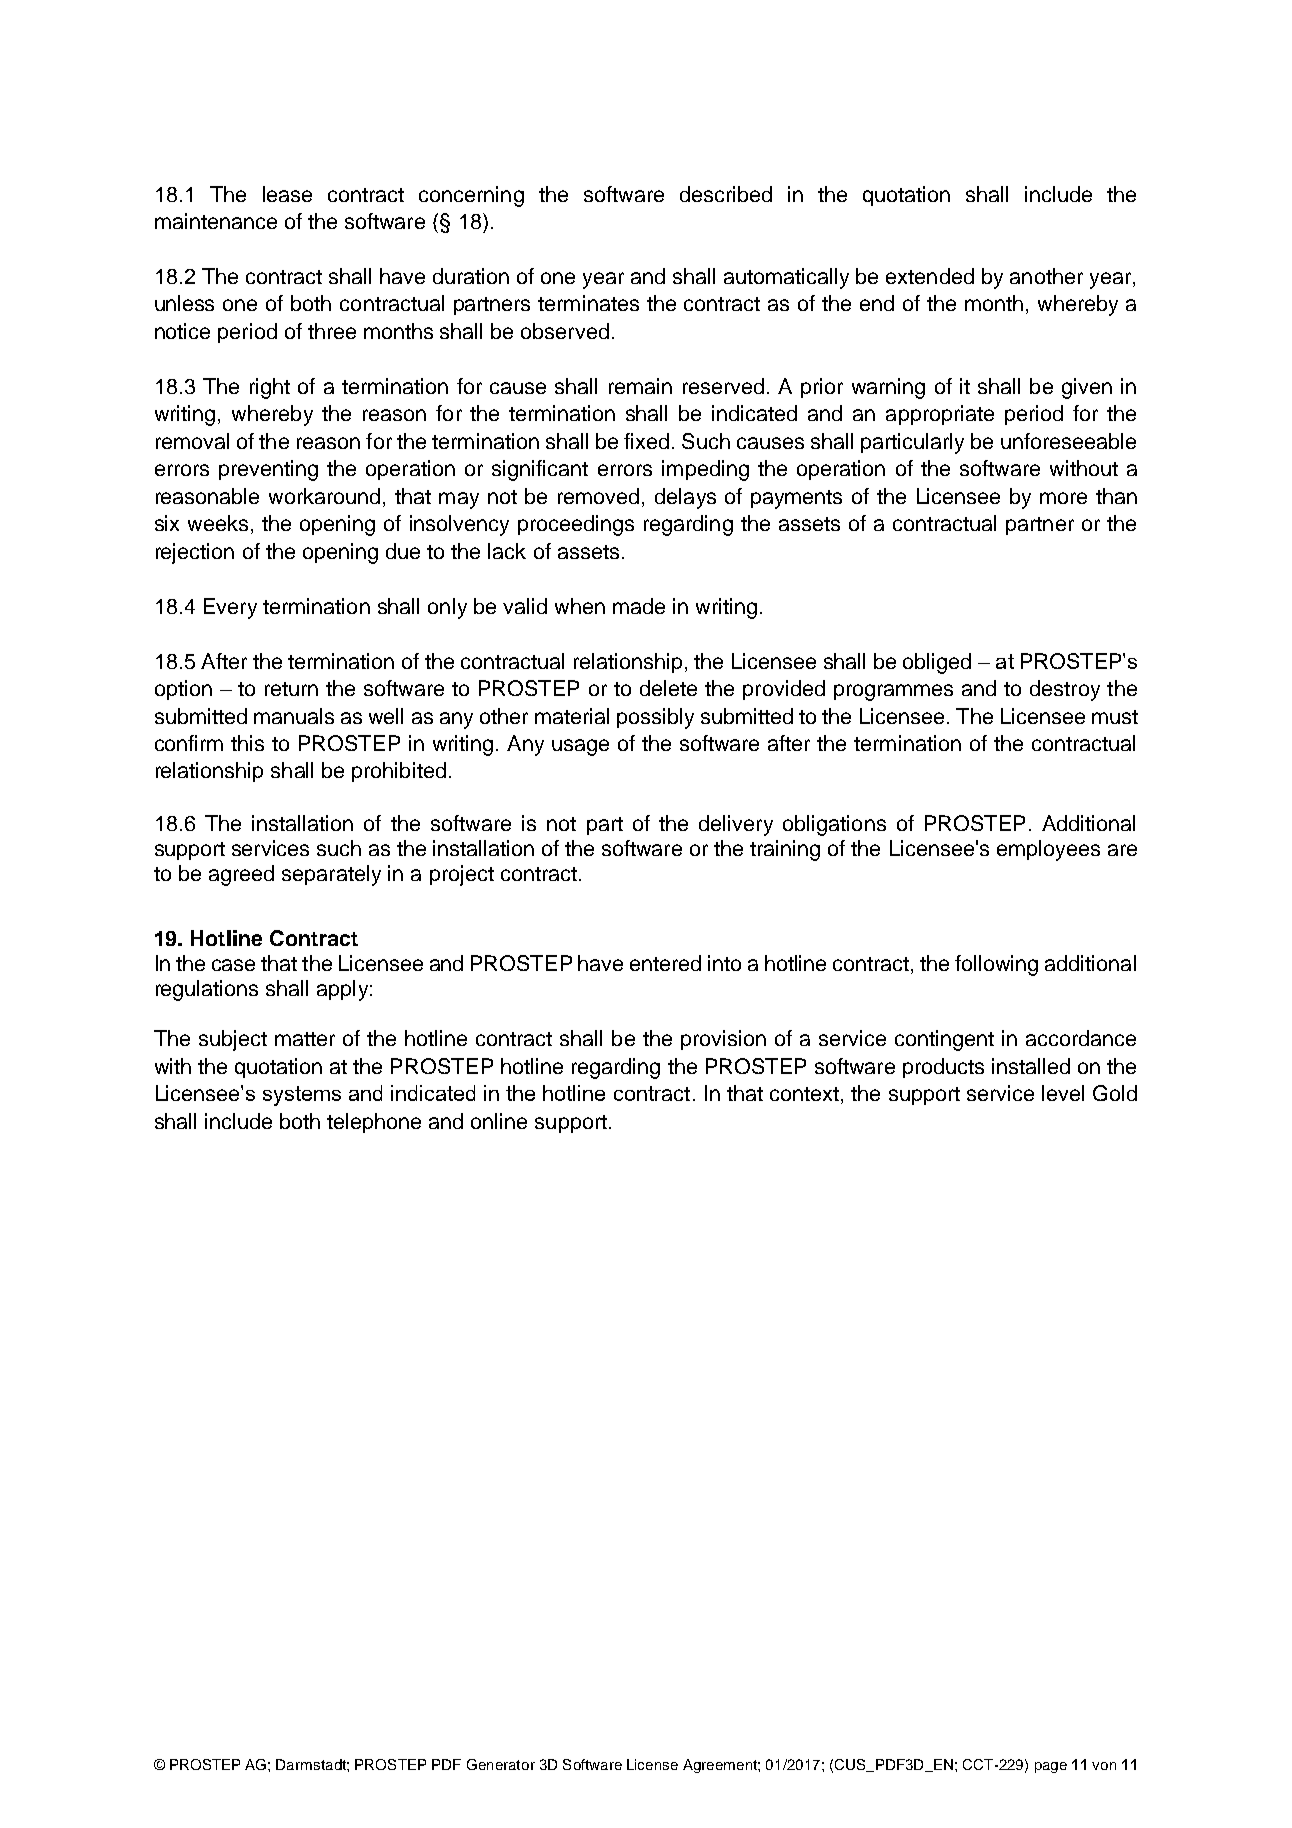 This screenshot has width=1292, height=1828. What do you see at coordinates (1051, 1767) in the screenshot?
I see `page` at bounding box center [1051, 1767].
